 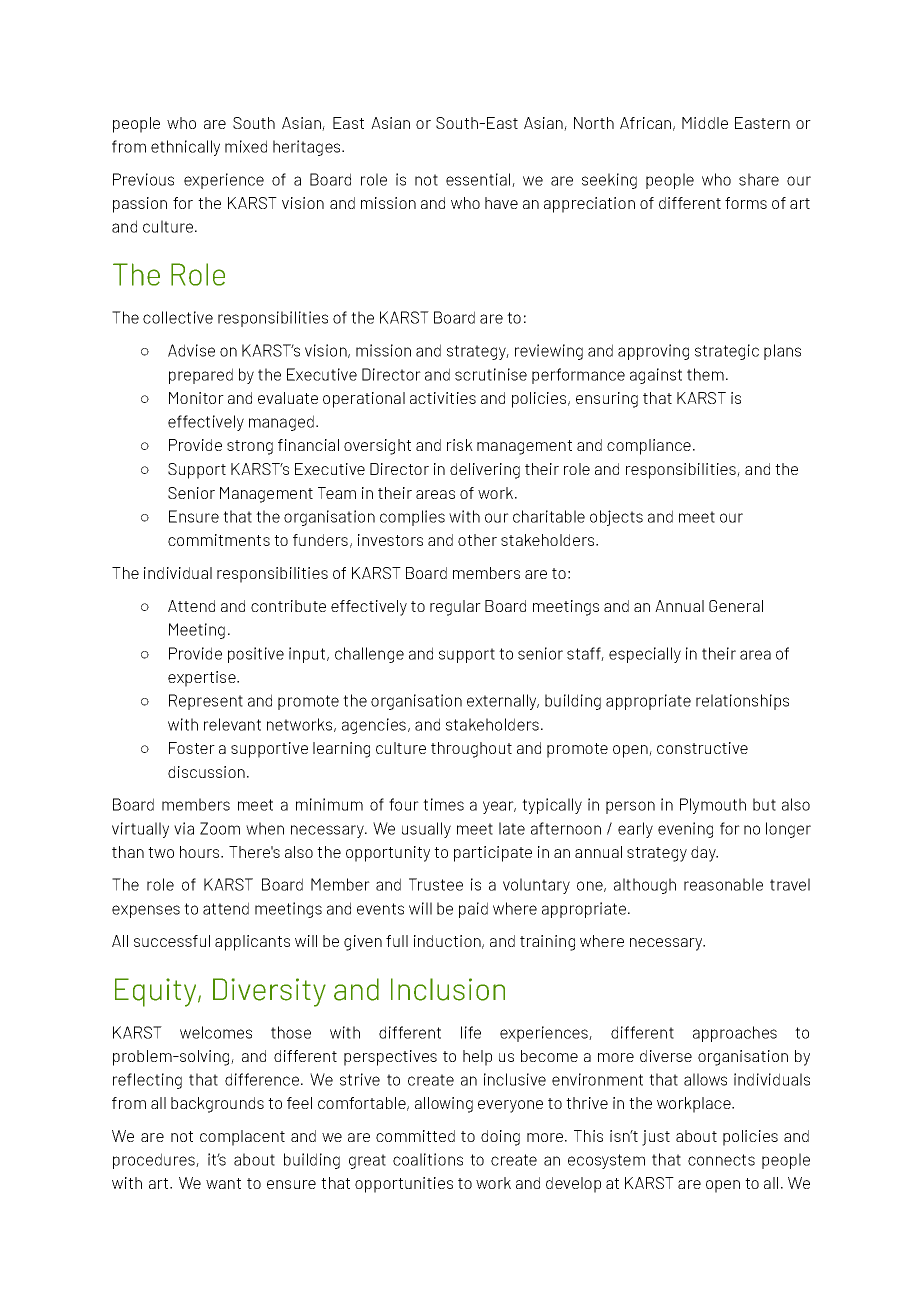 What do you see at coordinates (473, 910) in the page?
I see `paid` at bounding box center [473, 910].
